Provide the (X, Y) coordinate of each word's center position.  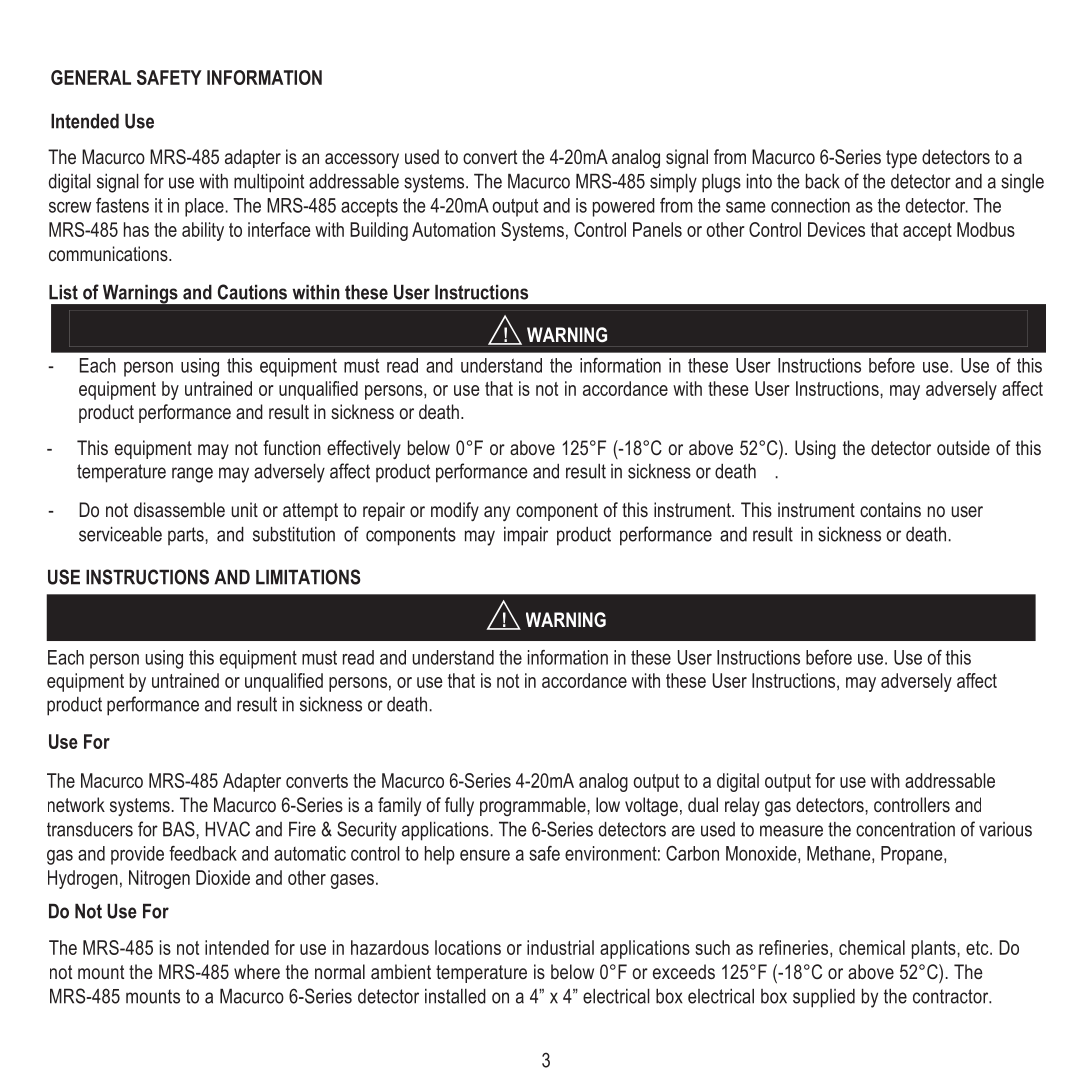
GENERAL (91, 77)
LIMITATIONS (308, 577)
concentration (905, 829)
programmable (534, 806)
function (292, 447)
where (257, 971)
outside (963, 447)
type (901, 159)
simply (673, 183)
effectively (364, 449)
